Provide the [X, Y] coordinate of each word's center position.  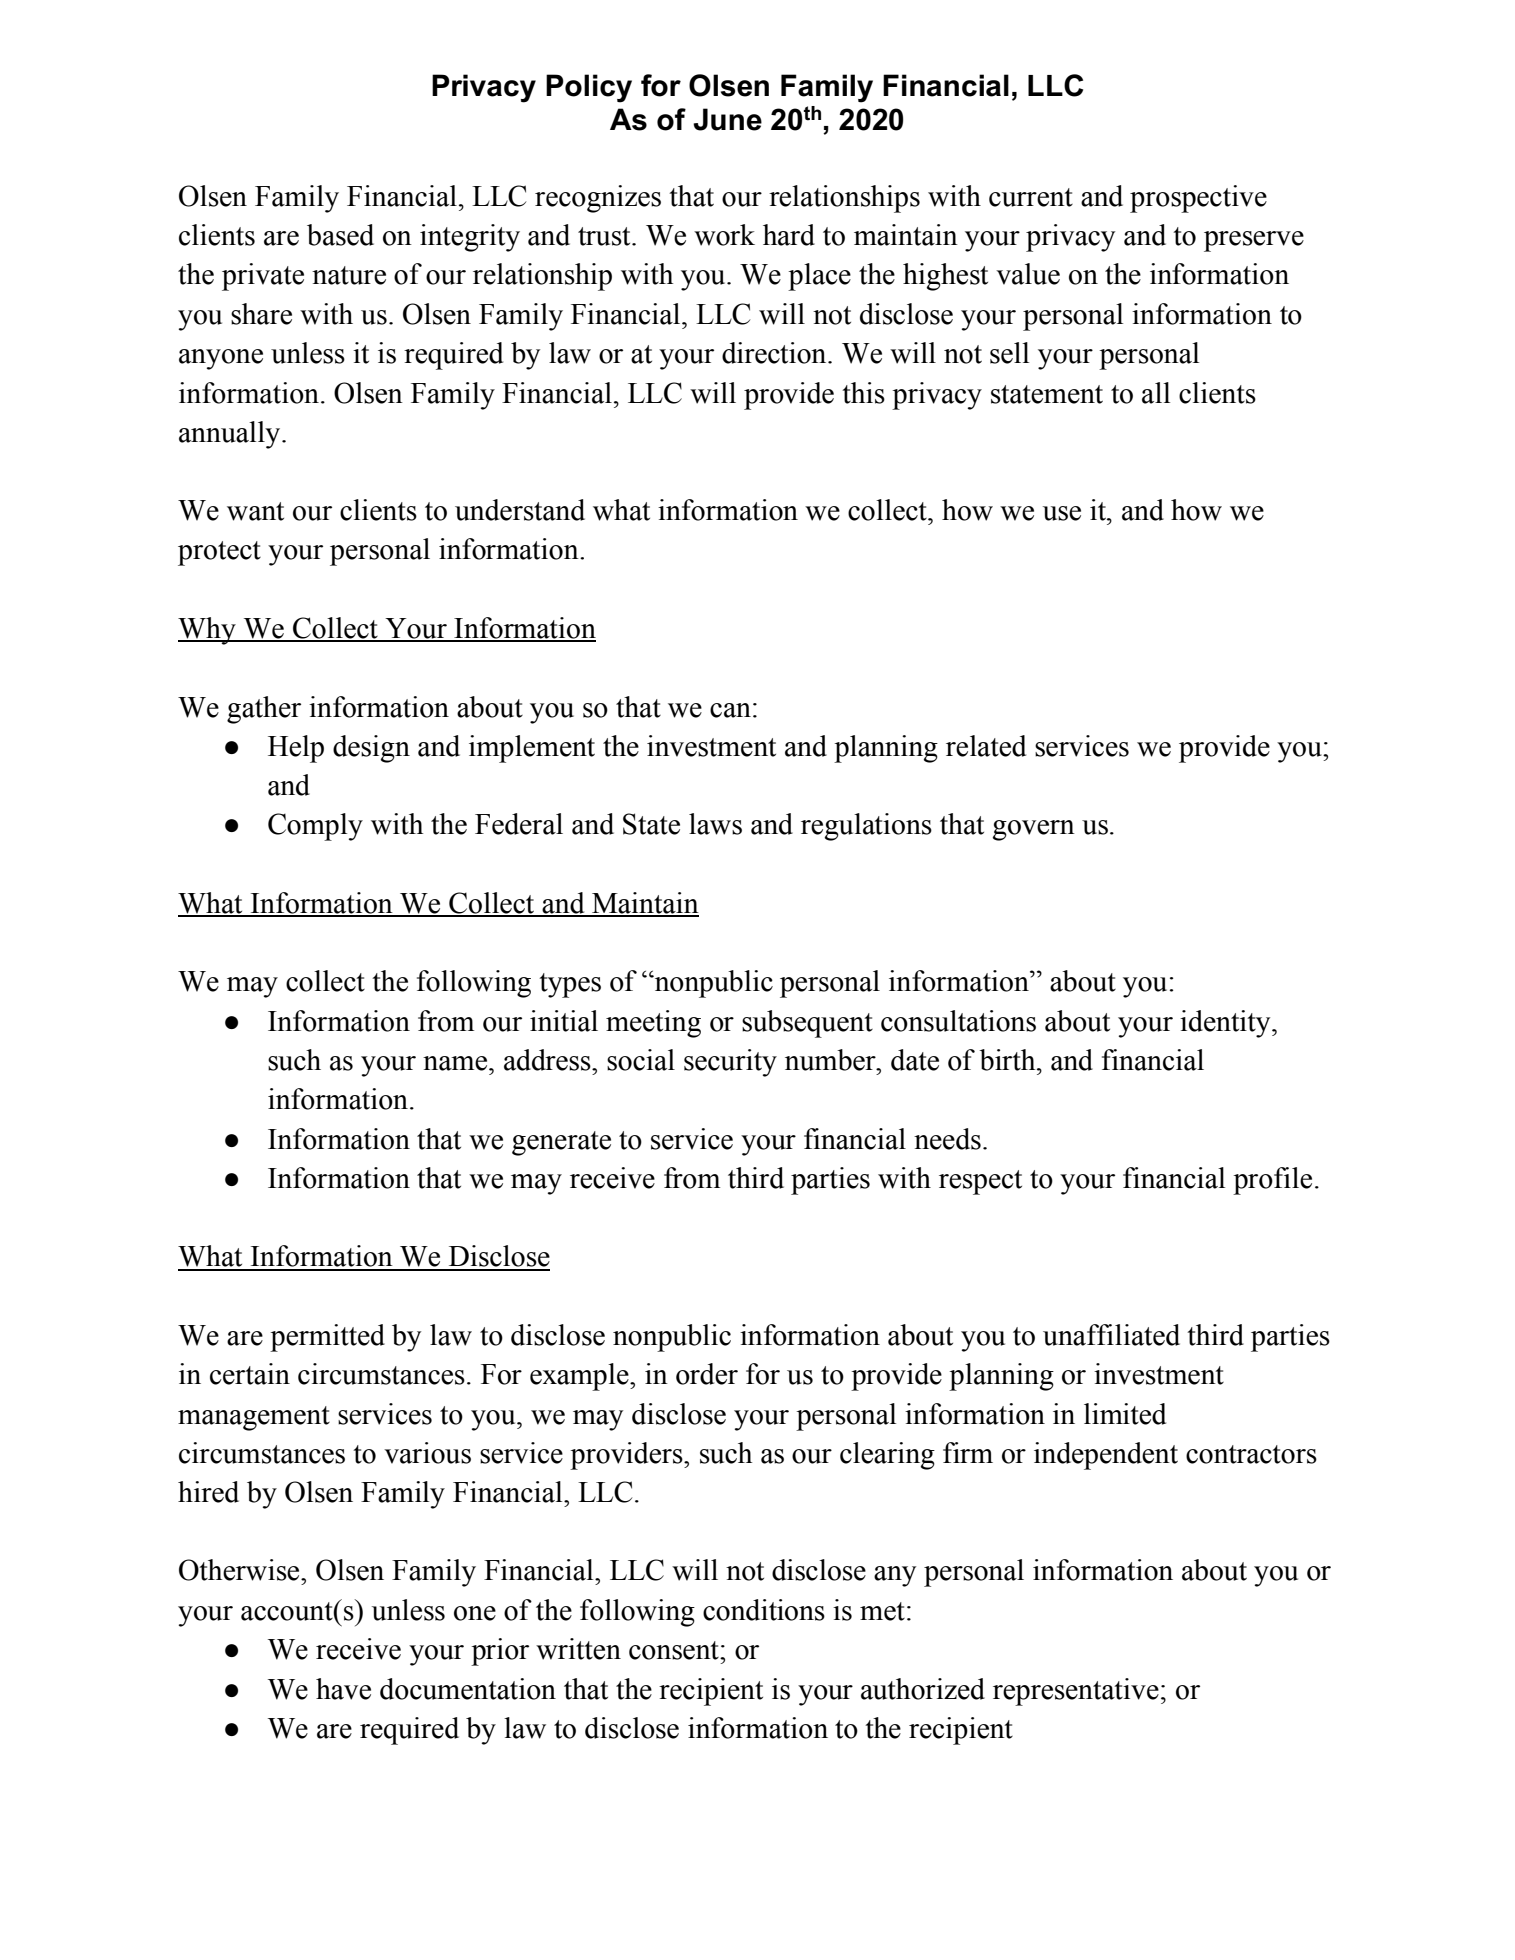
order [707, 1374]
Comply [315, 827]
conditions [764, 1610]
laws [715, 824]
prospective [1198, 199]
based [340, 235]
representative [1076, 1692]
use [1062, 513]
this [863, 393]
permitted [327, 1338]
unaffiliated [1111, 1335]
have [343, 1689]
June [727, 119]
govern [1034, 830]
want [255, 511]
